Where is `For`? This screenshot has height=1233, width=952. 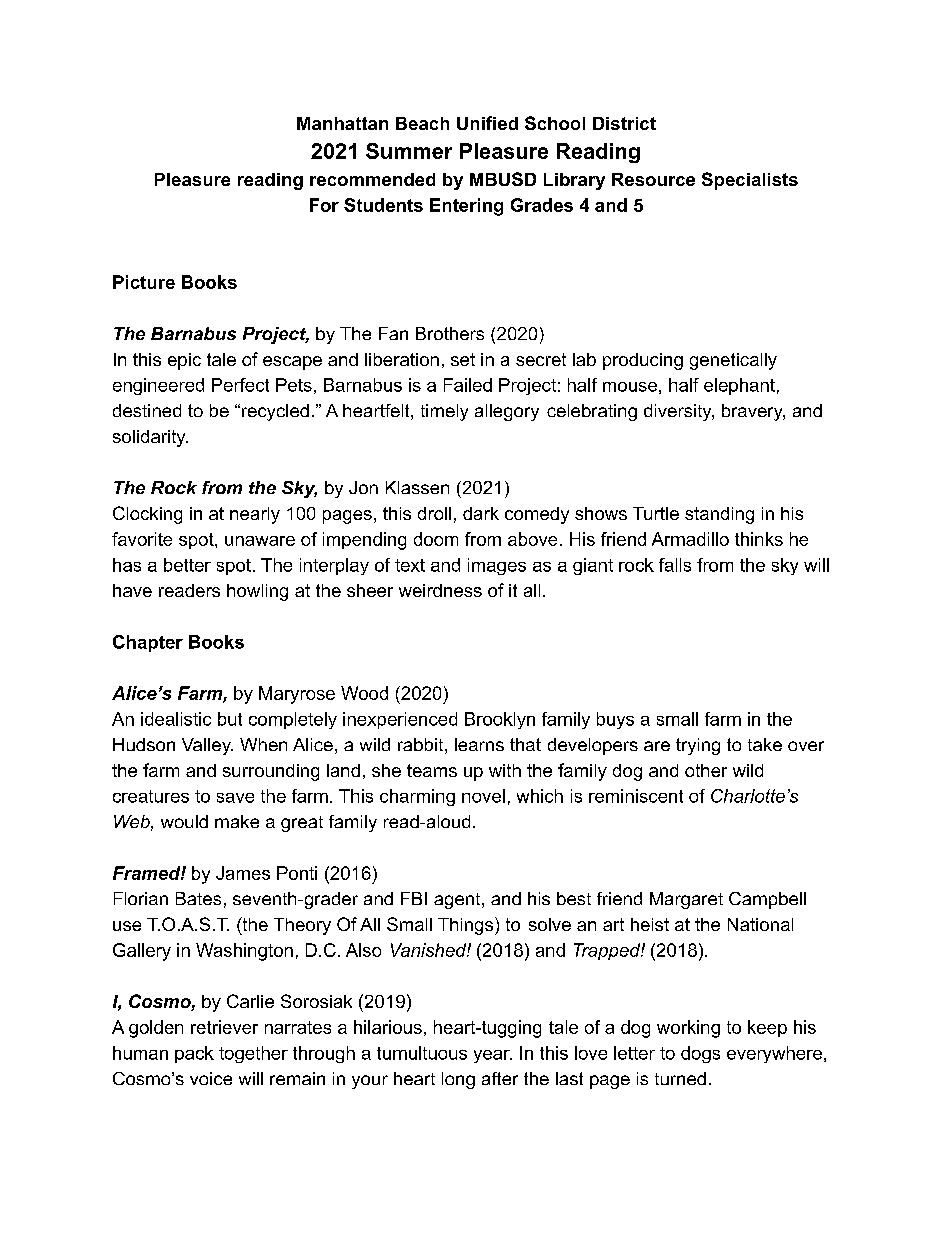
For is located at coordinates (324, 205).
